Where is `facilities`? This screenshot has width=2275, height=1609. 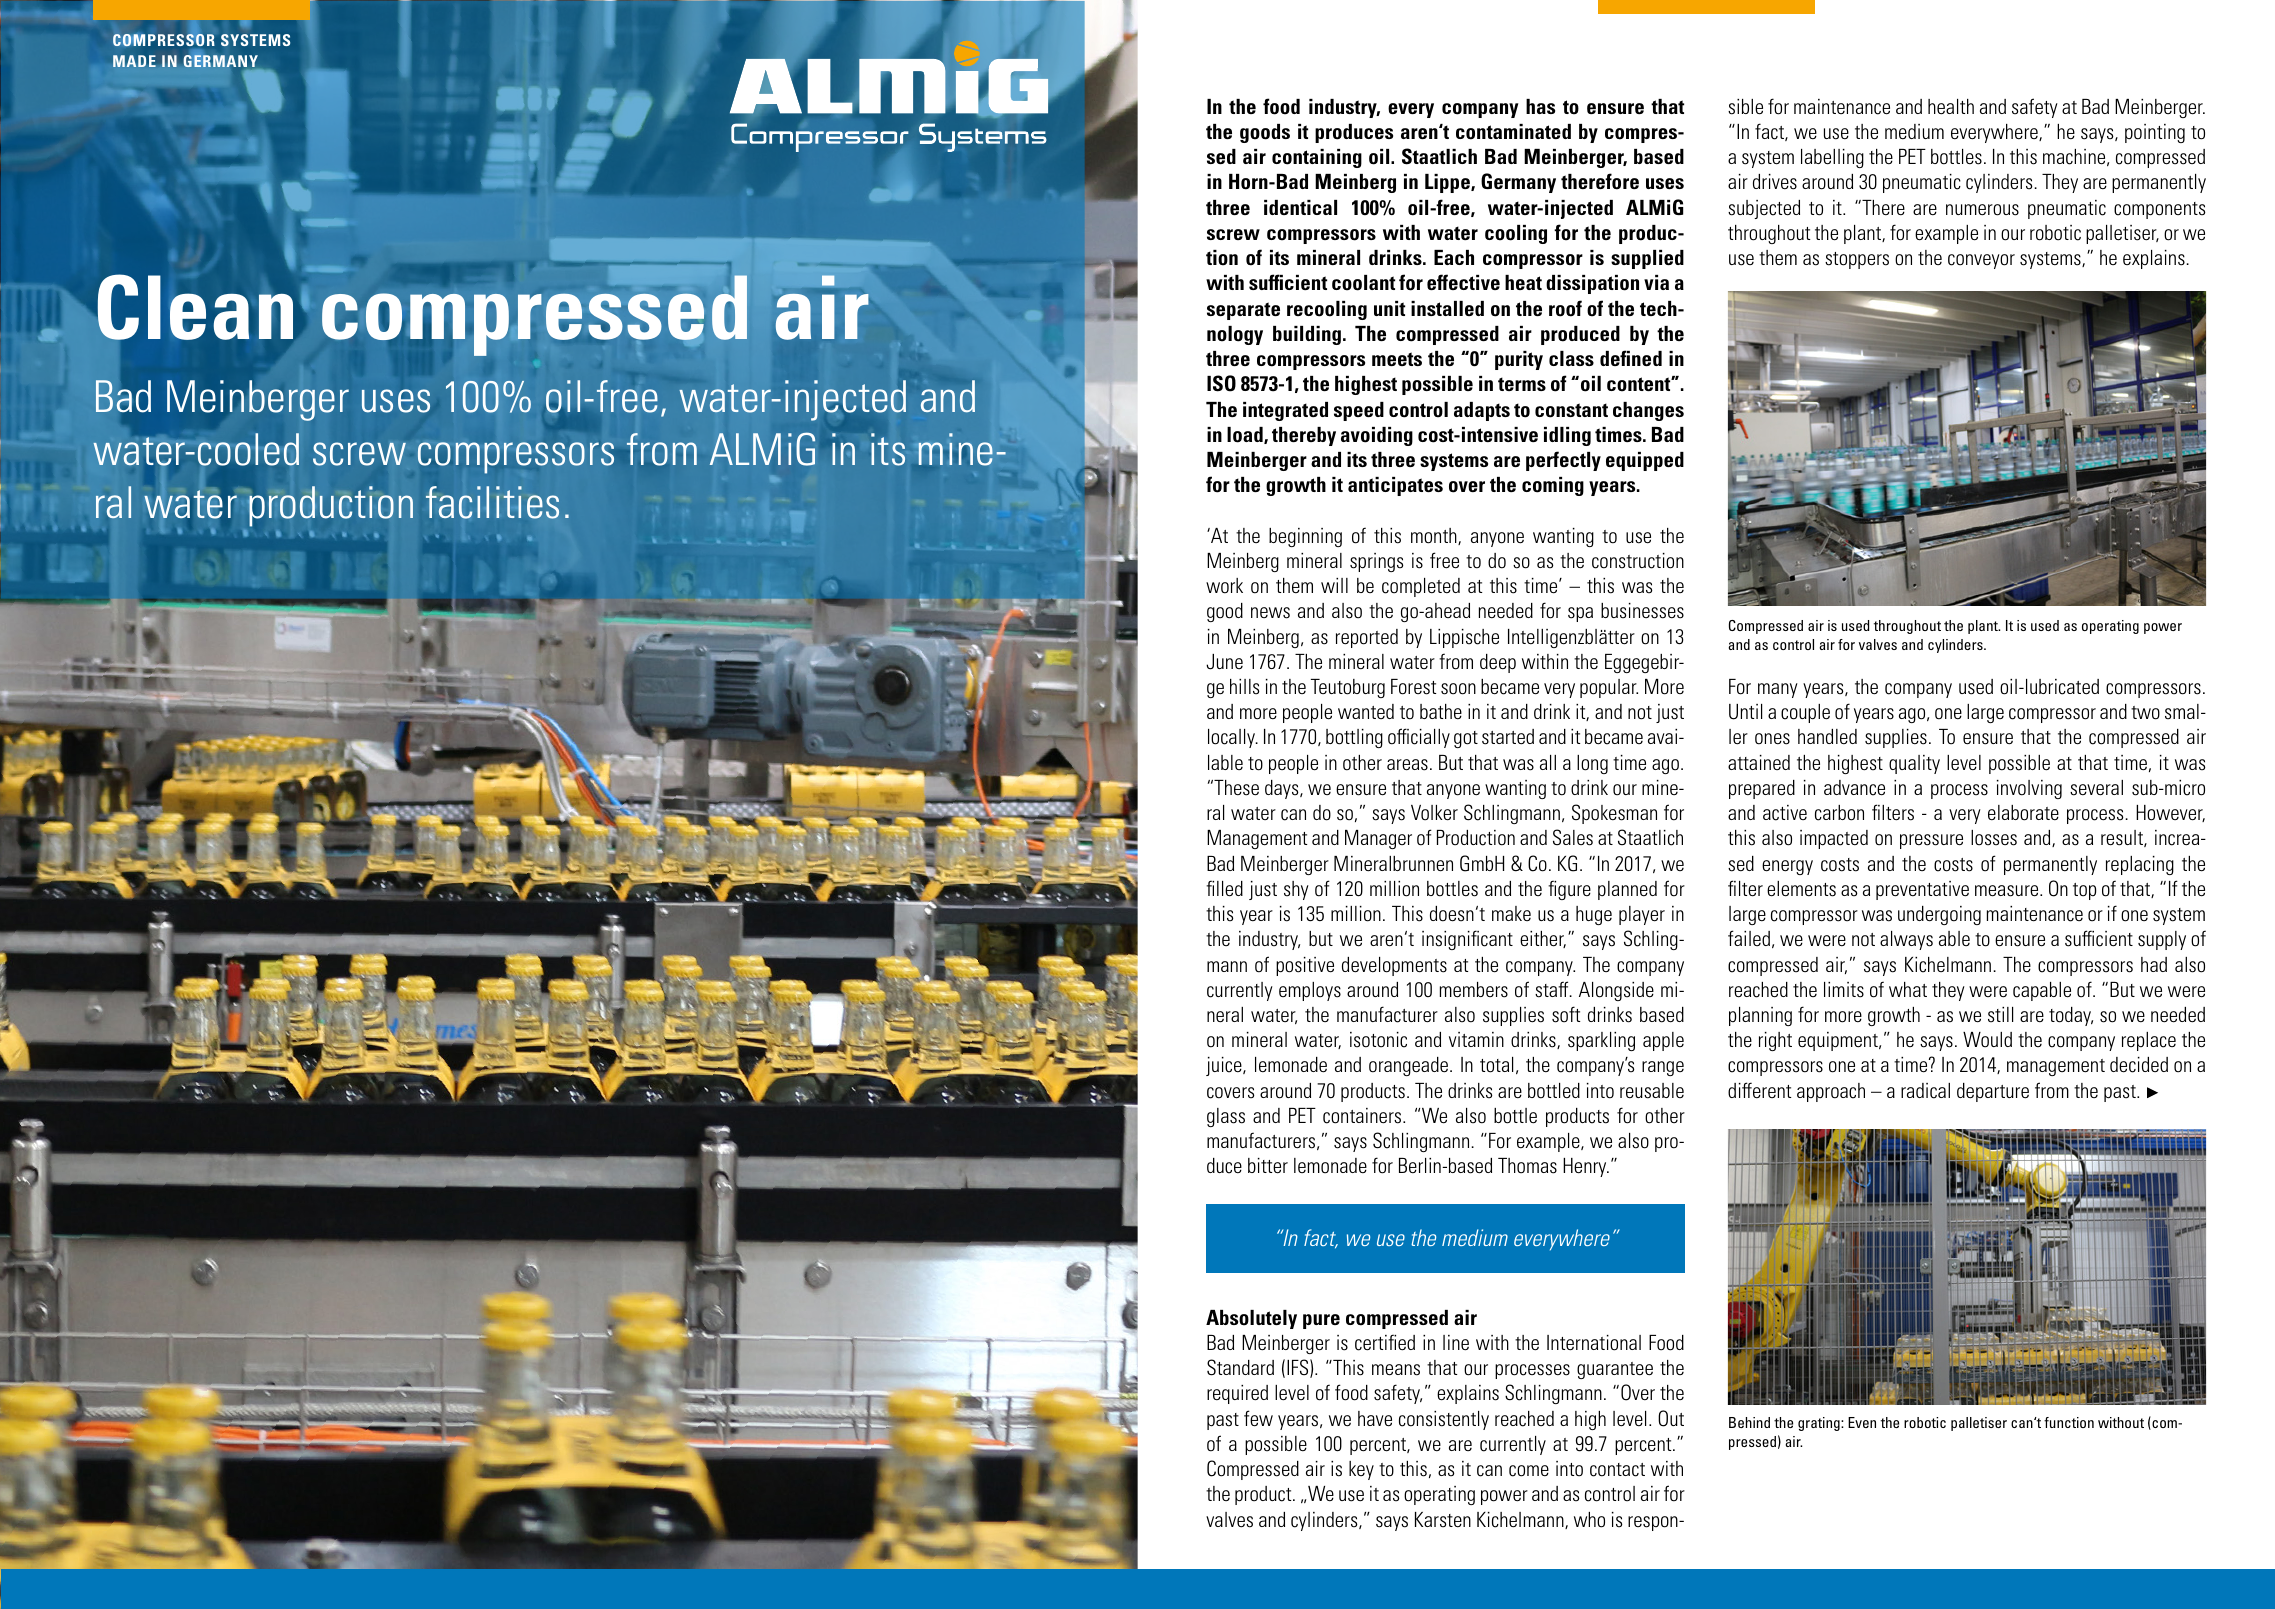 facilities is located at coordinates (492, 502).
